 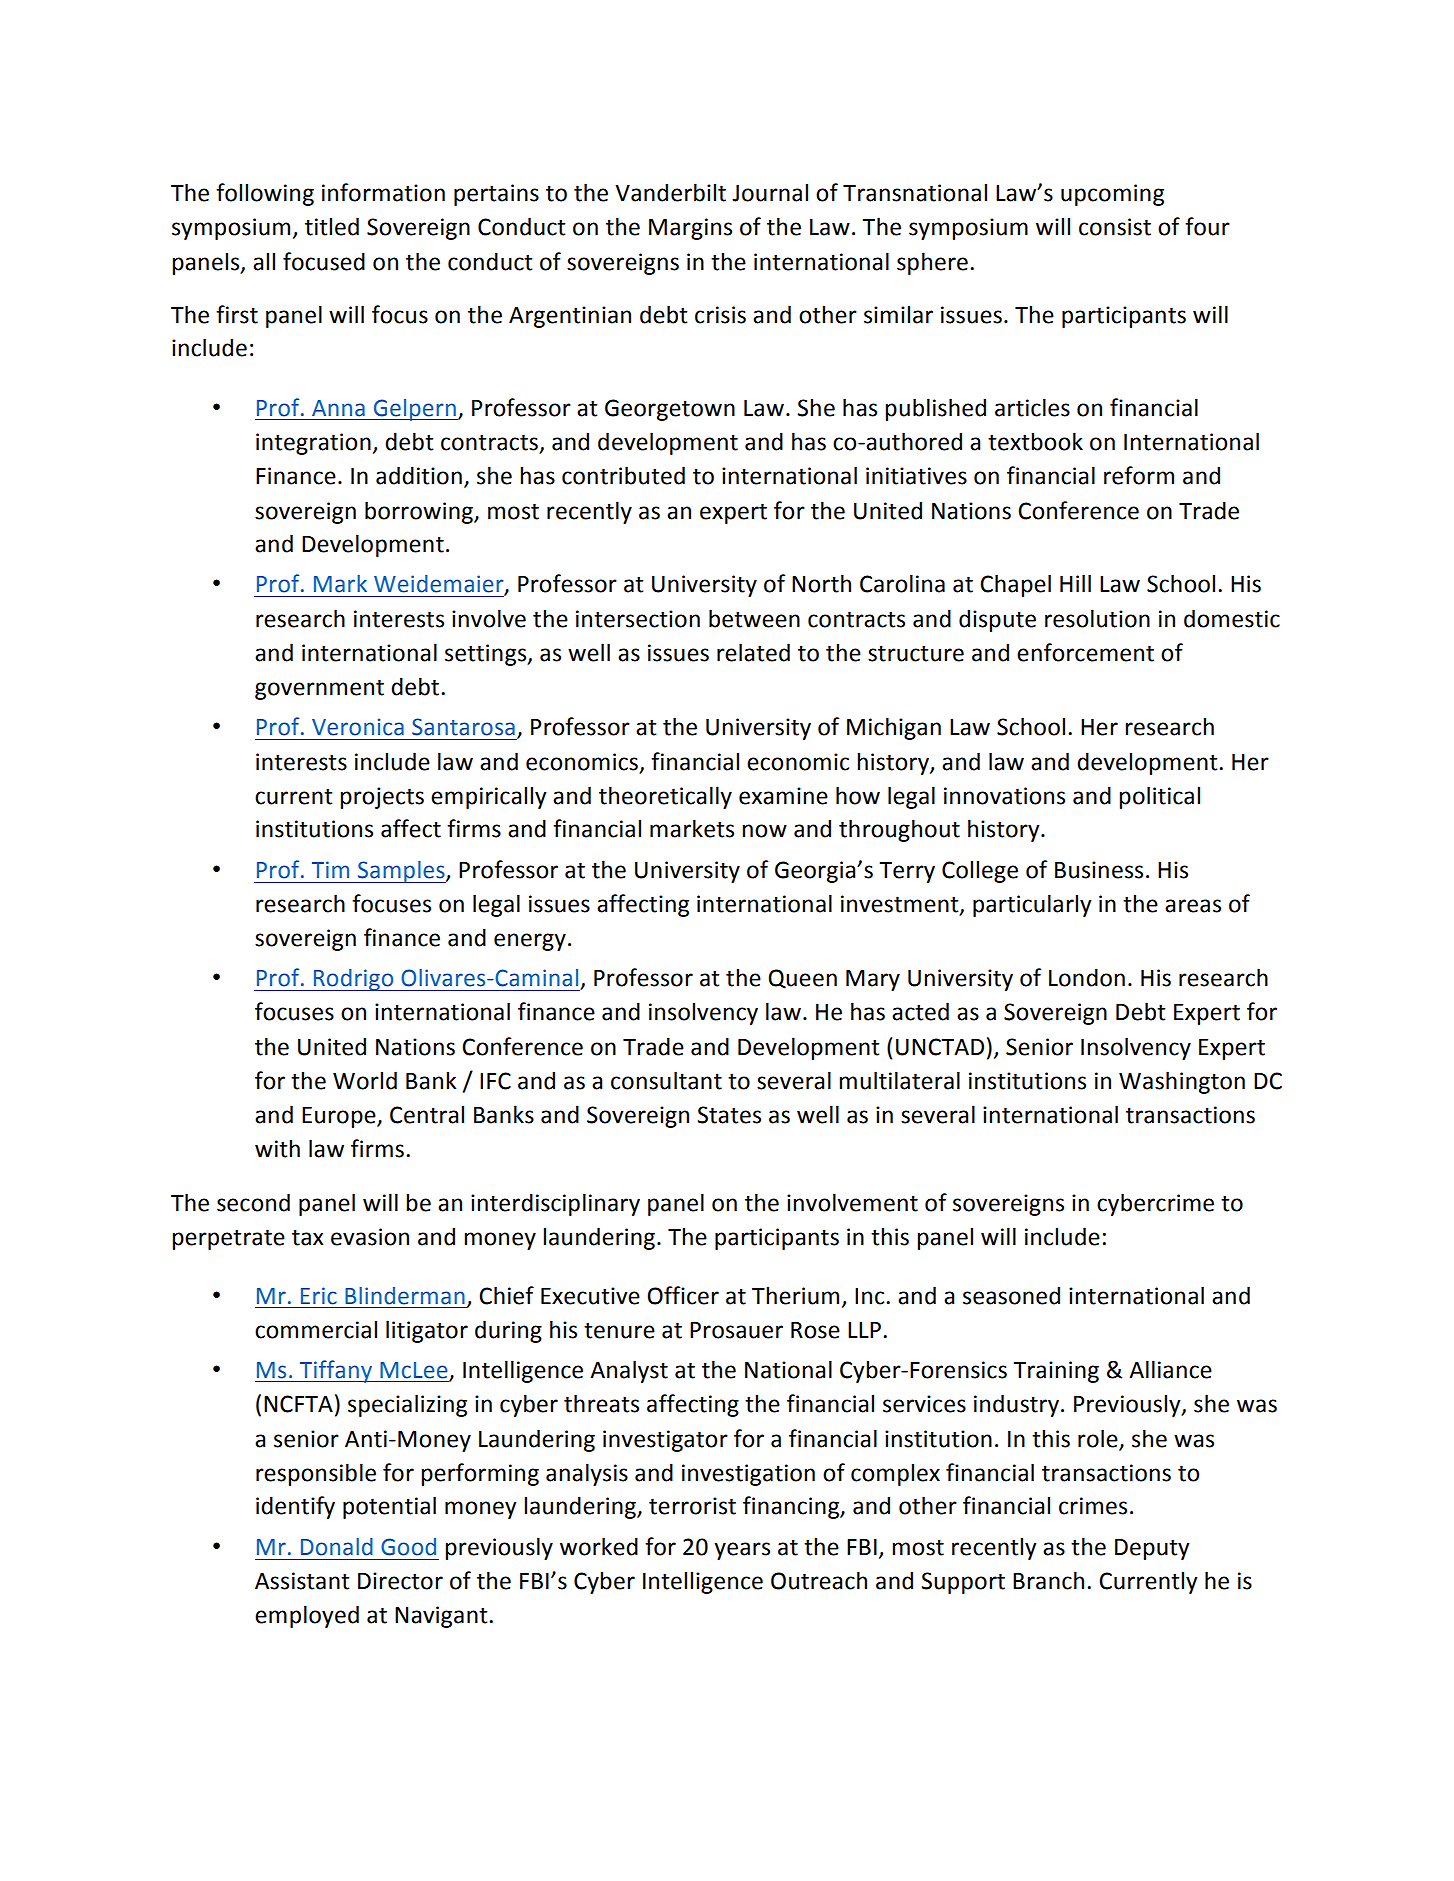 I want to click on years, so click(x=742, y=1551).
